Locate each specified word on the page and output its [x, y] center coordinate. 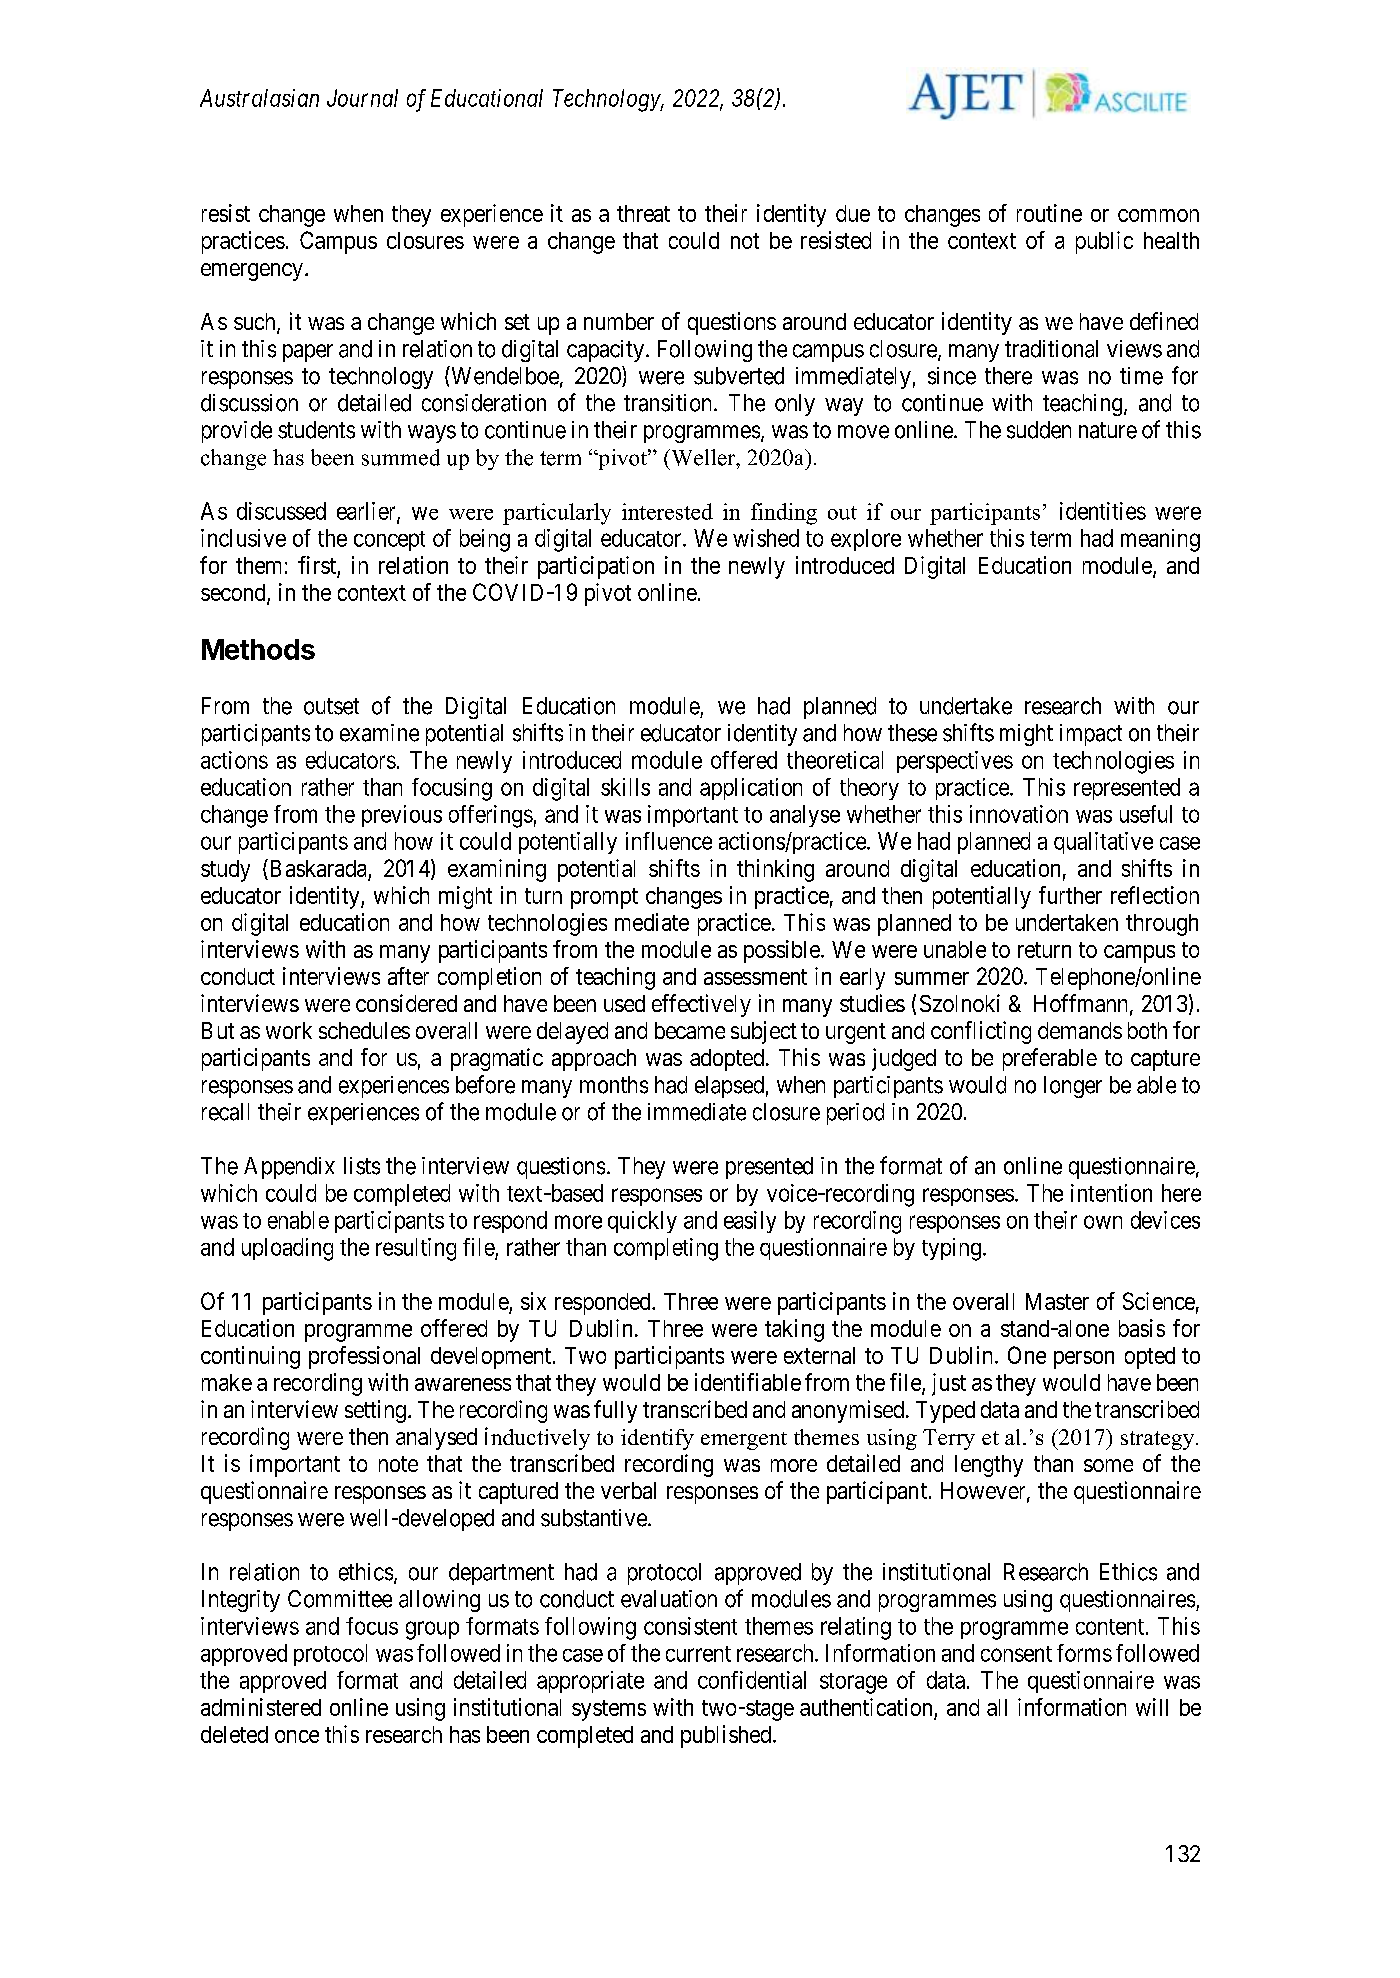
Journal [362, 98]
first [317, 565]
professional [364, 1357]
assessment [755, 977]
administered [261, 1707]
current [698, 1654]
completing [666, 1249]
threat [643, 213]
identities [1103, 511]
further [1070, 895]
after [408, 976]
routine [1049, 213]
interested [667, 511]
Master [1057, 1301]
